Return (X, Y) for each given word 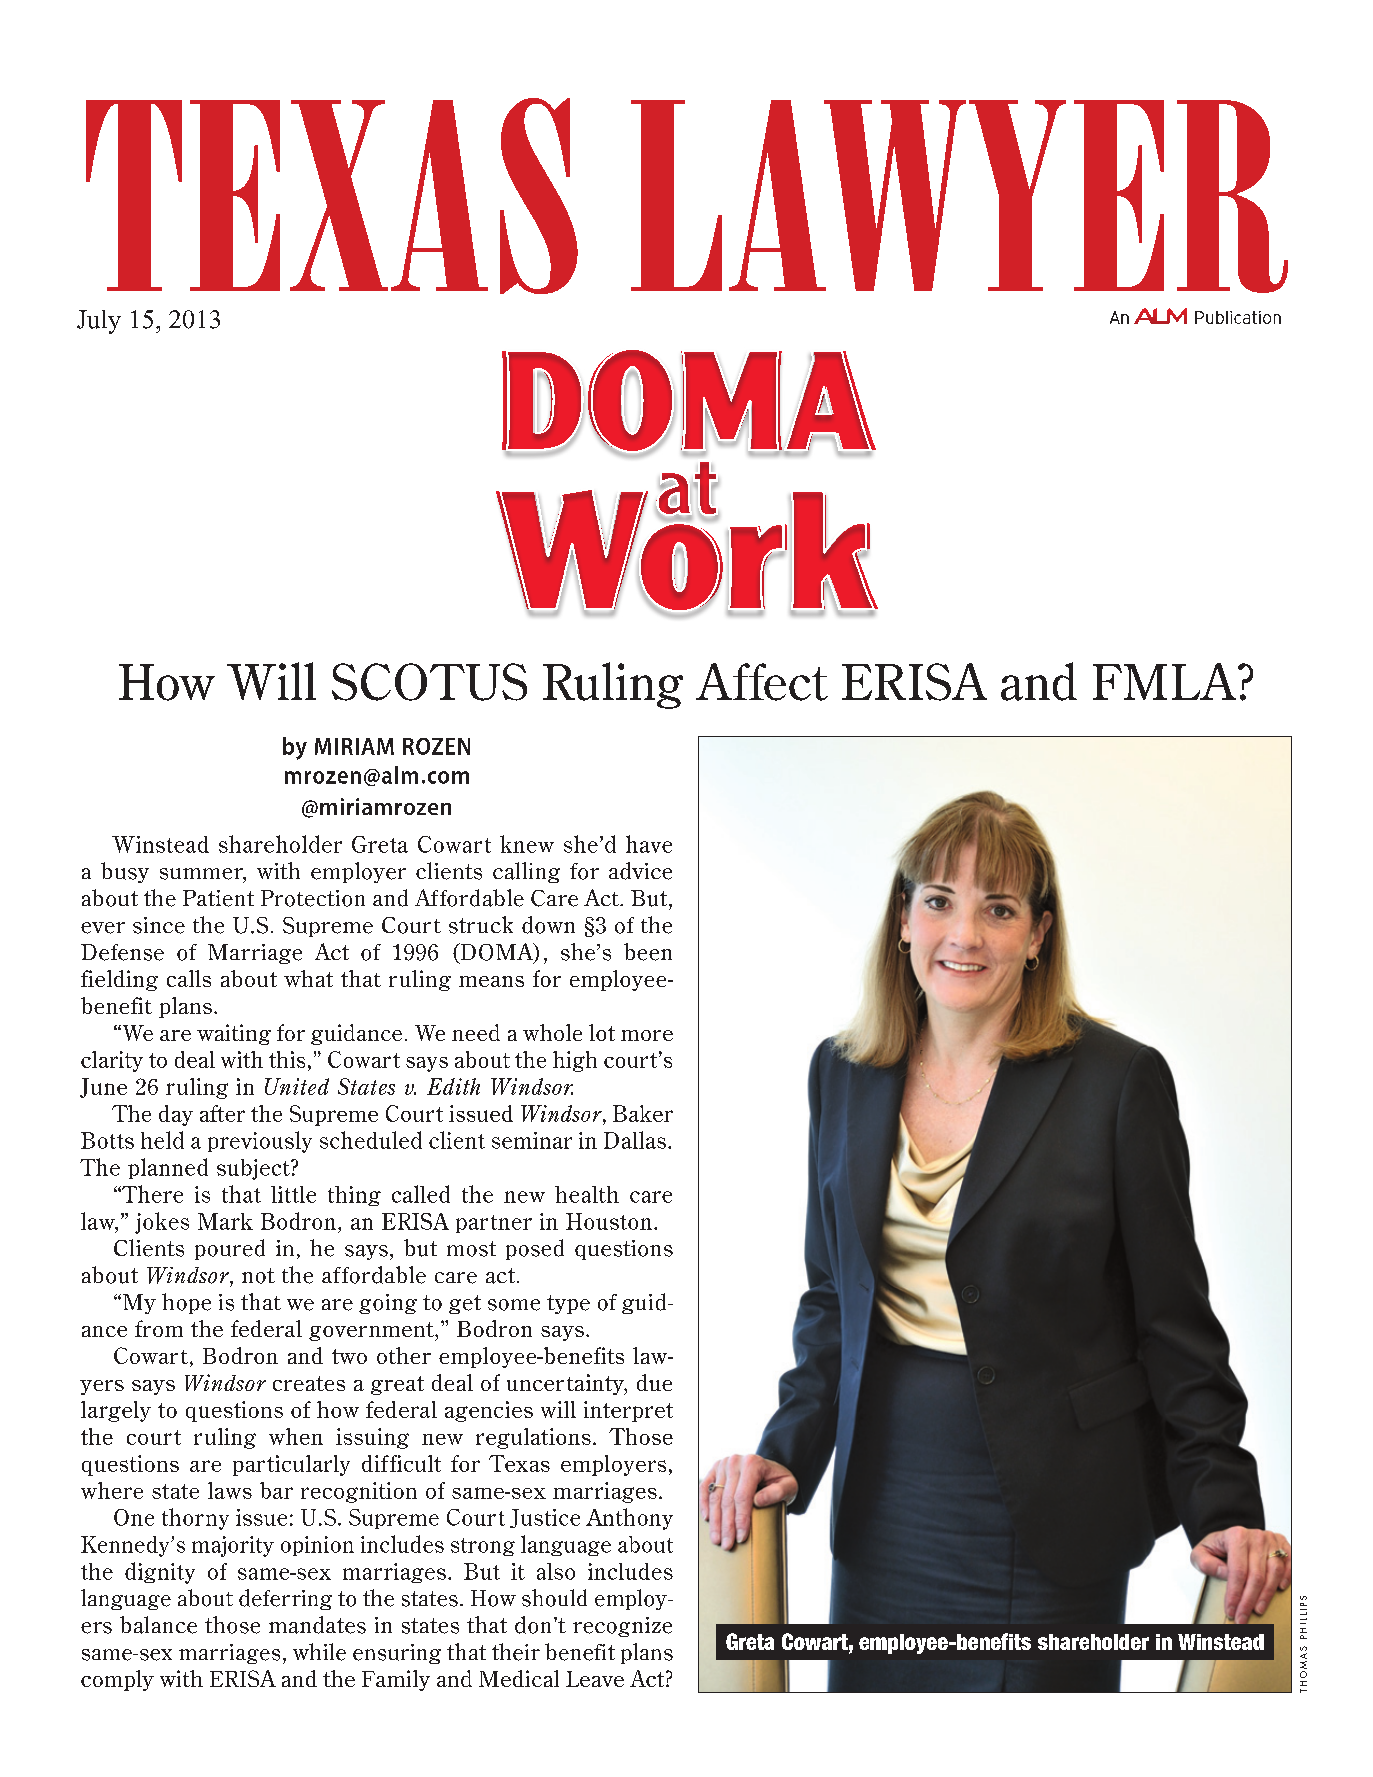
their (516, 1652)
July (99, 322)
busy (125, 872)
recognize (622, 1627)
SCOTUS (429, 682)
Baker (643, 1113)
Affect (762, 682)
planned (168, 1168)
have (649, 844)
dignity (160, 1573)
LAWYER (959, 196)
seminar (532, 1140)
